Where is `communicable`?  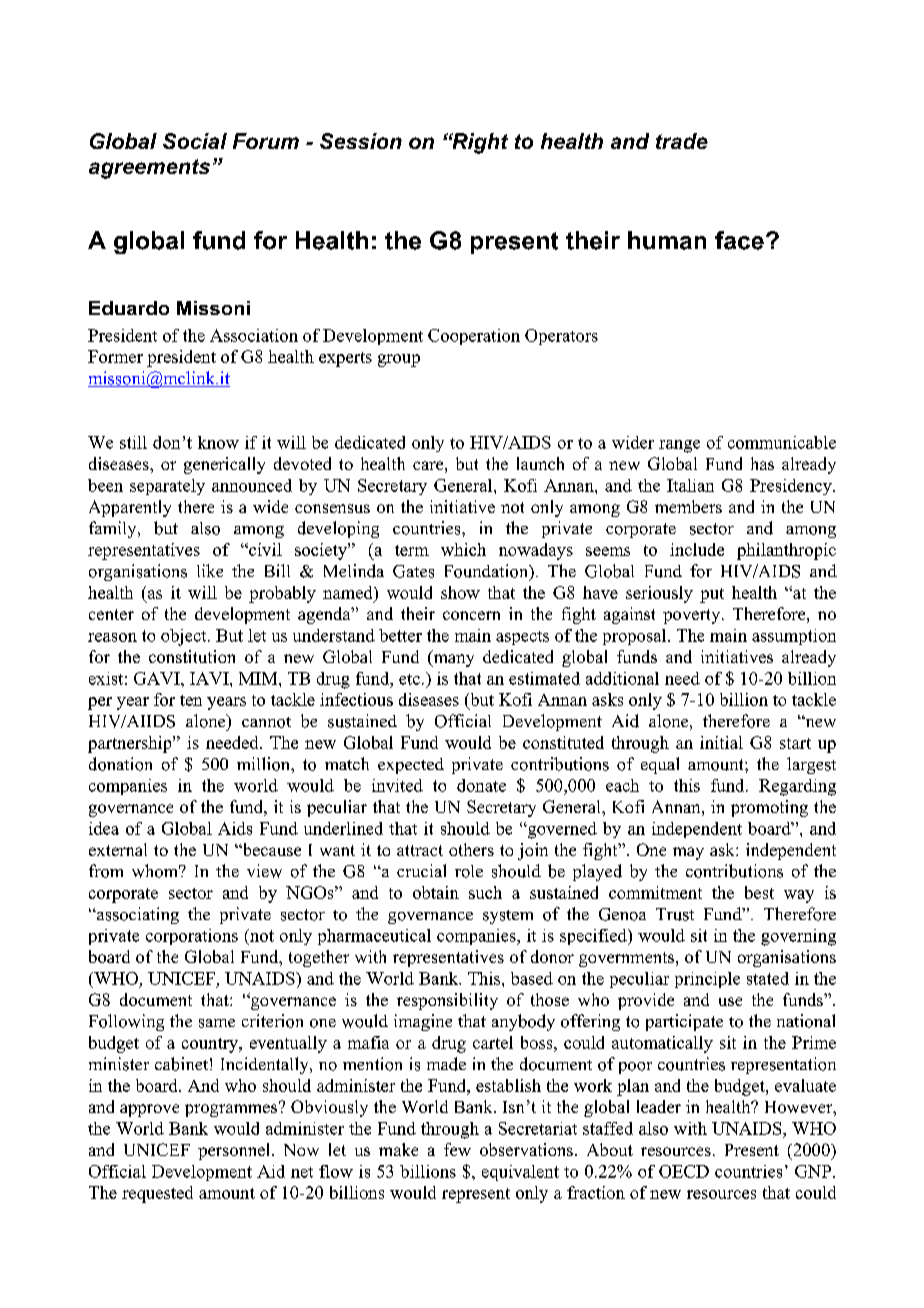 communicable is located at coordinates (782, 442).
